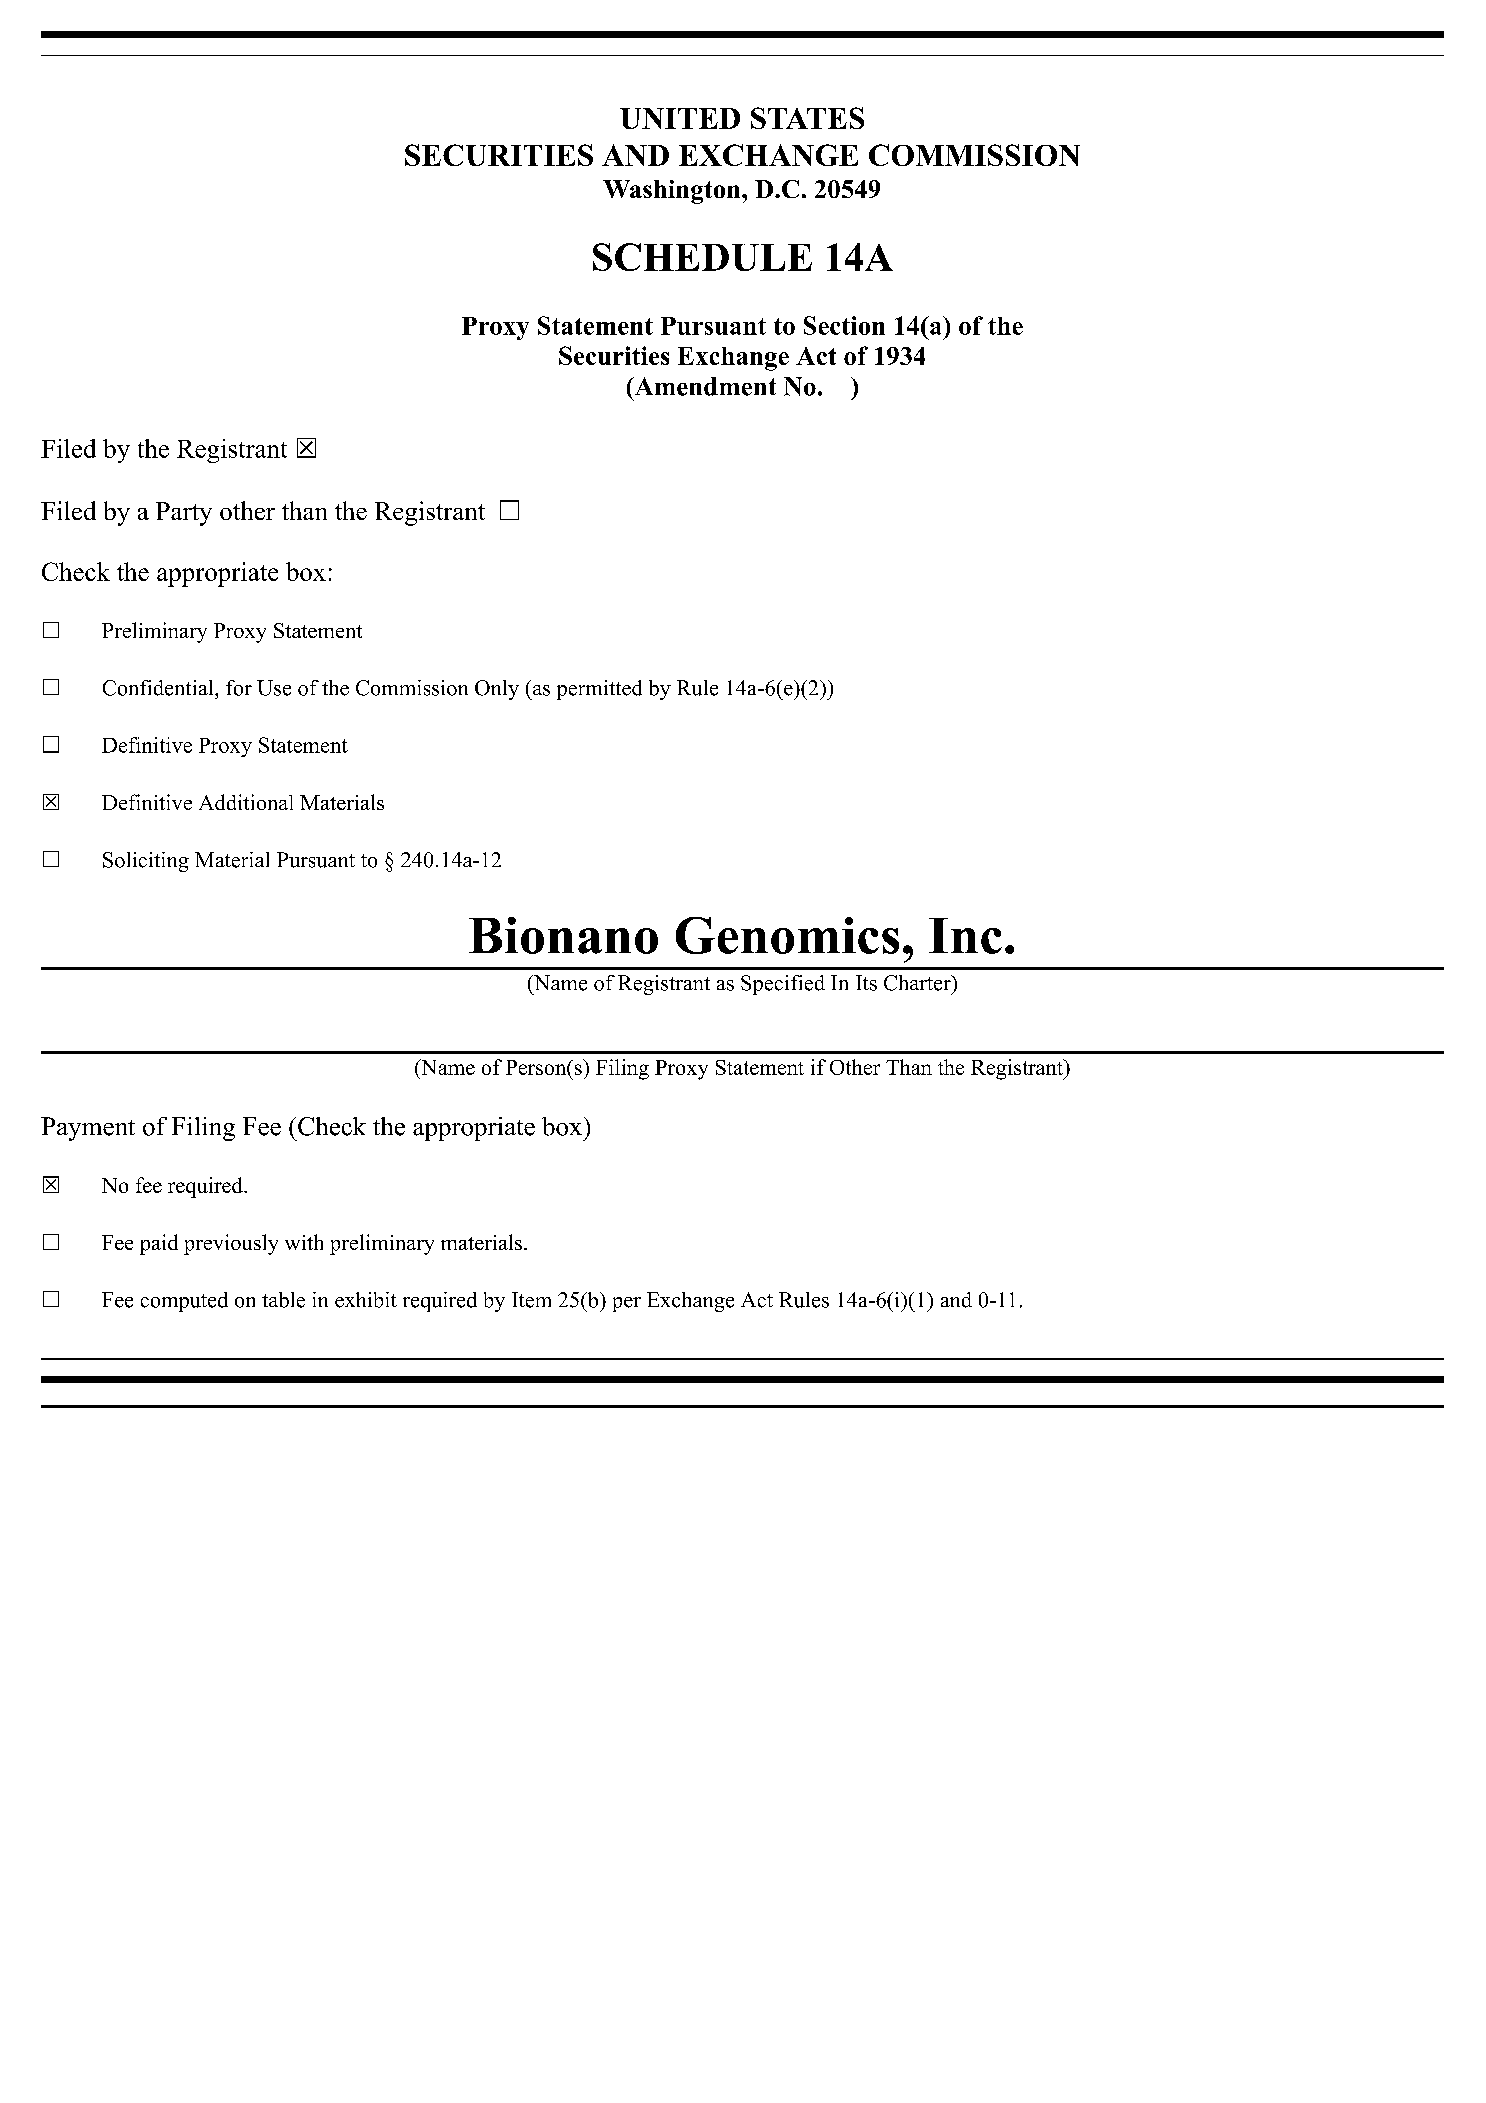 This image has height=2103, width=1486. Describe the element at coordinates (807, 118) in the image. I see `STATES` at that location.
